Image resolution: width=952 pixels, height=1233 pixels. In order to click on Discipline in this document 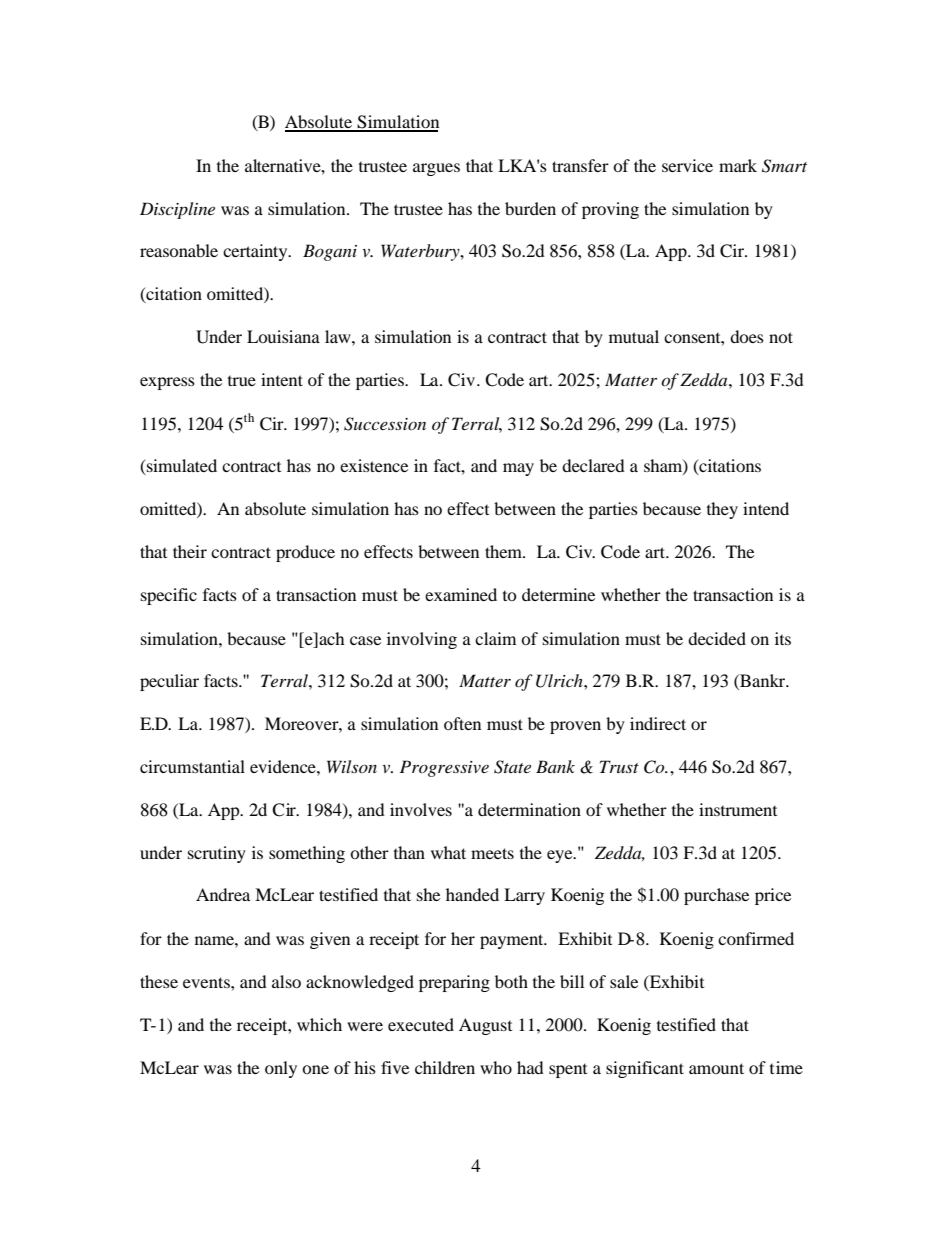, I will do `click(177, 210)`.
